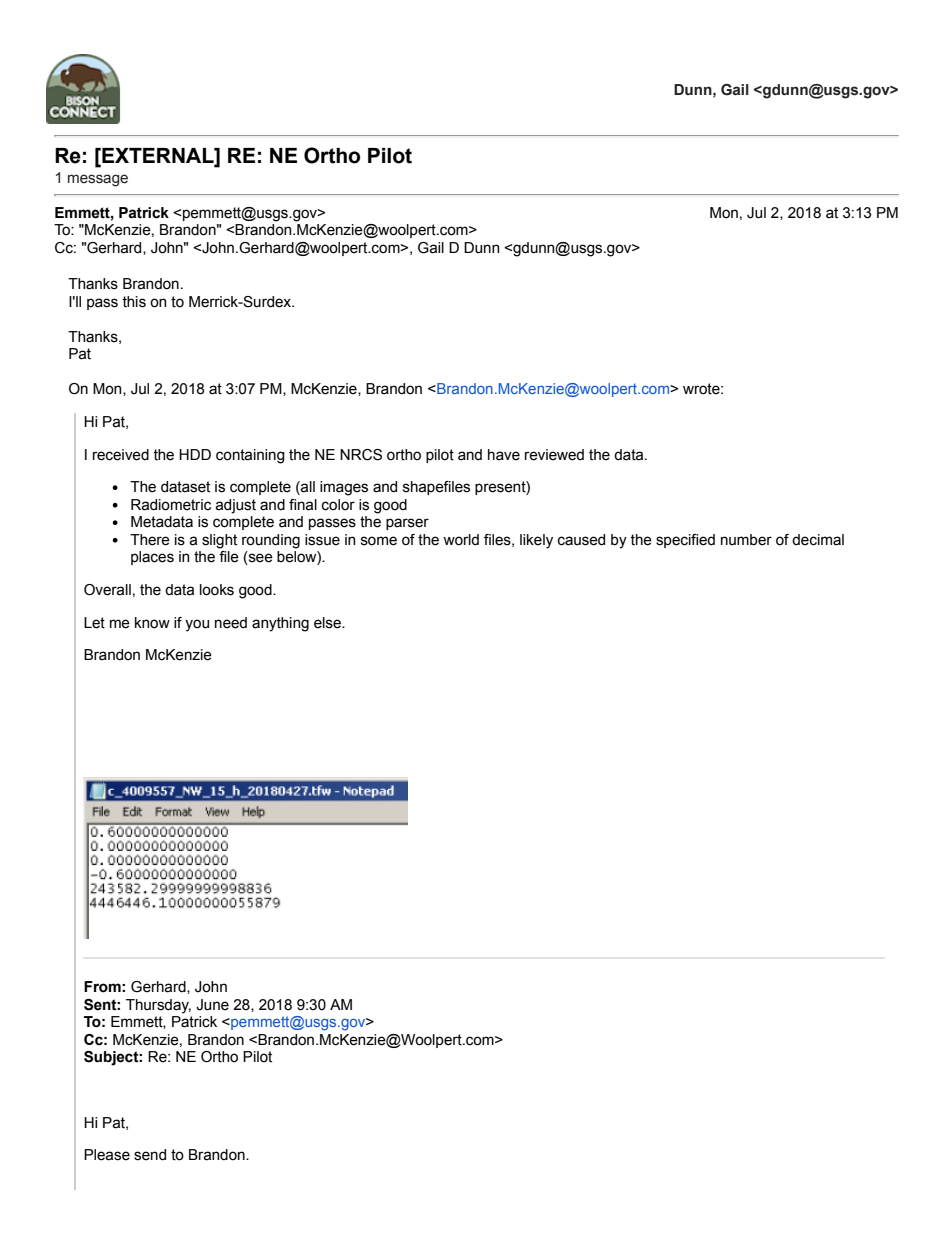 Image resolution: width=952 pixels, height=1233 pixels. What do you see at coordinates (195, 454) in the document?
I see `HDD` at bounding box center [195, 454].
